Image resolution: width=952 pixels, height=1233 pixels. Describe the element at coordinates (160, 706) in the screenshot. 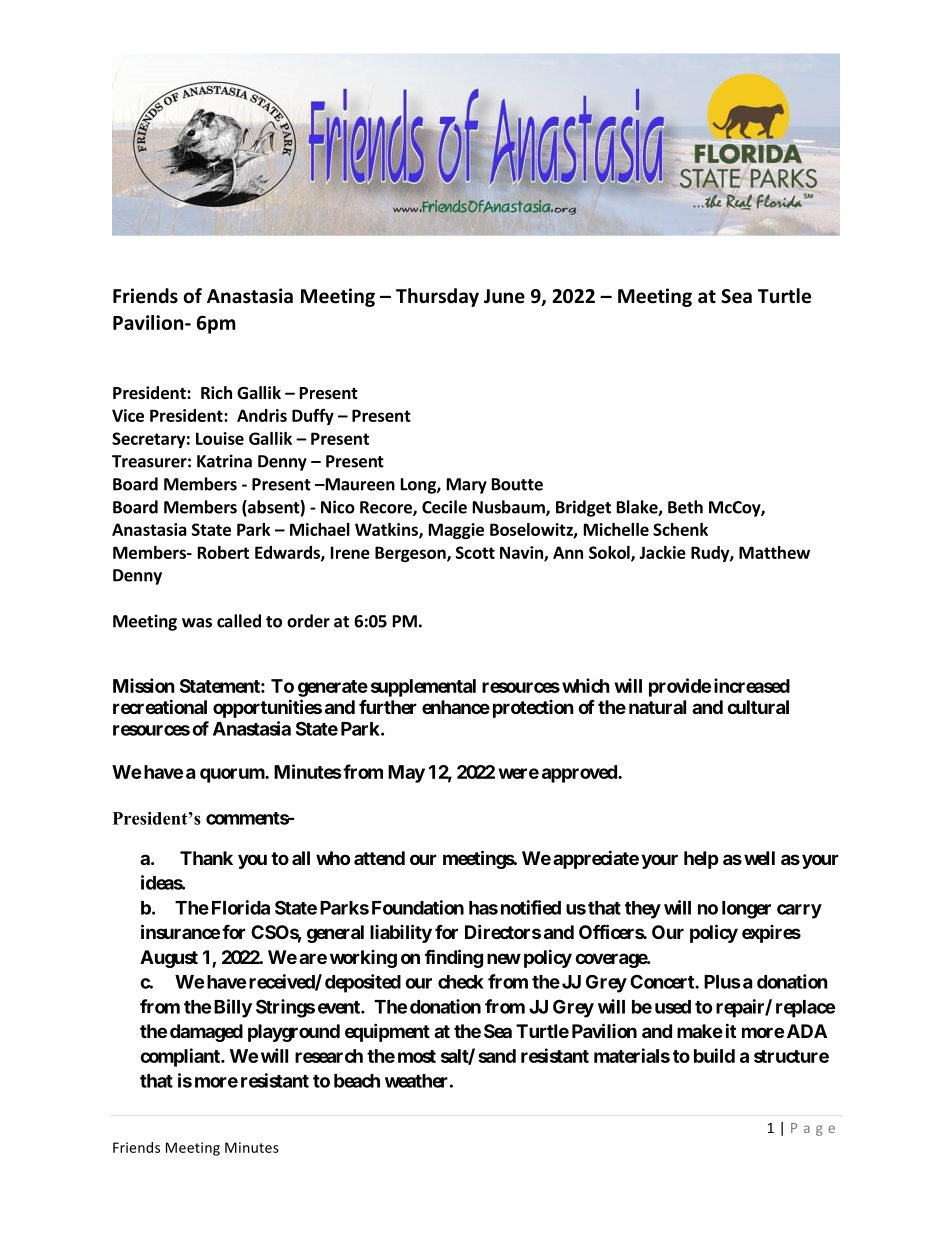

I see `recreational` at that location.
